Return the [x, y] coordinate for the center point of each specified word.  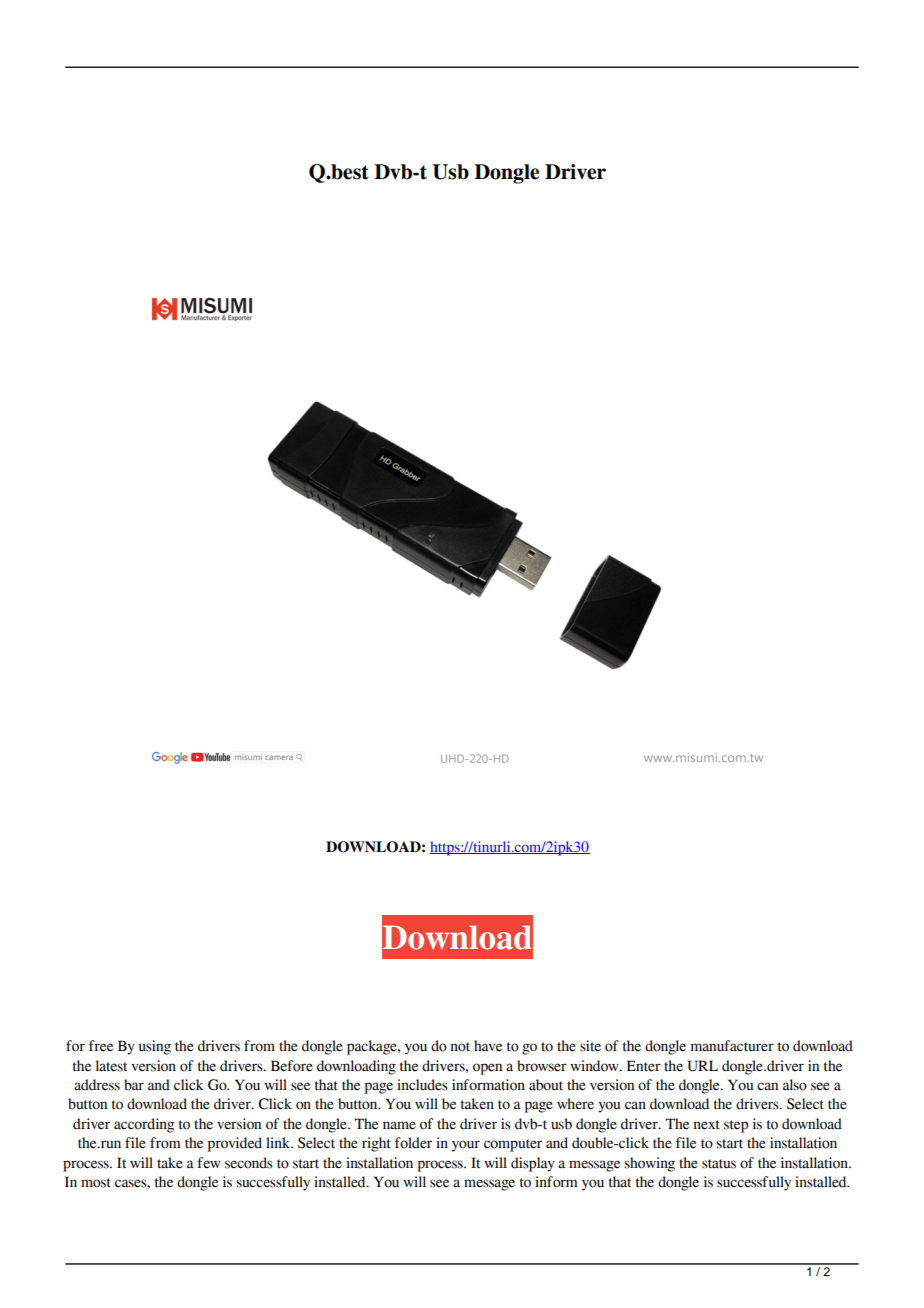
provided [235, 1144]
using [155, 1047]
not [460, 1047]
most [96, 1183]
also [795, 1085]
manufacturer [732, 1046]
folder [413, 1143]
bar [134, 1085]
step [736, 1126]
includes [422, 1085]
